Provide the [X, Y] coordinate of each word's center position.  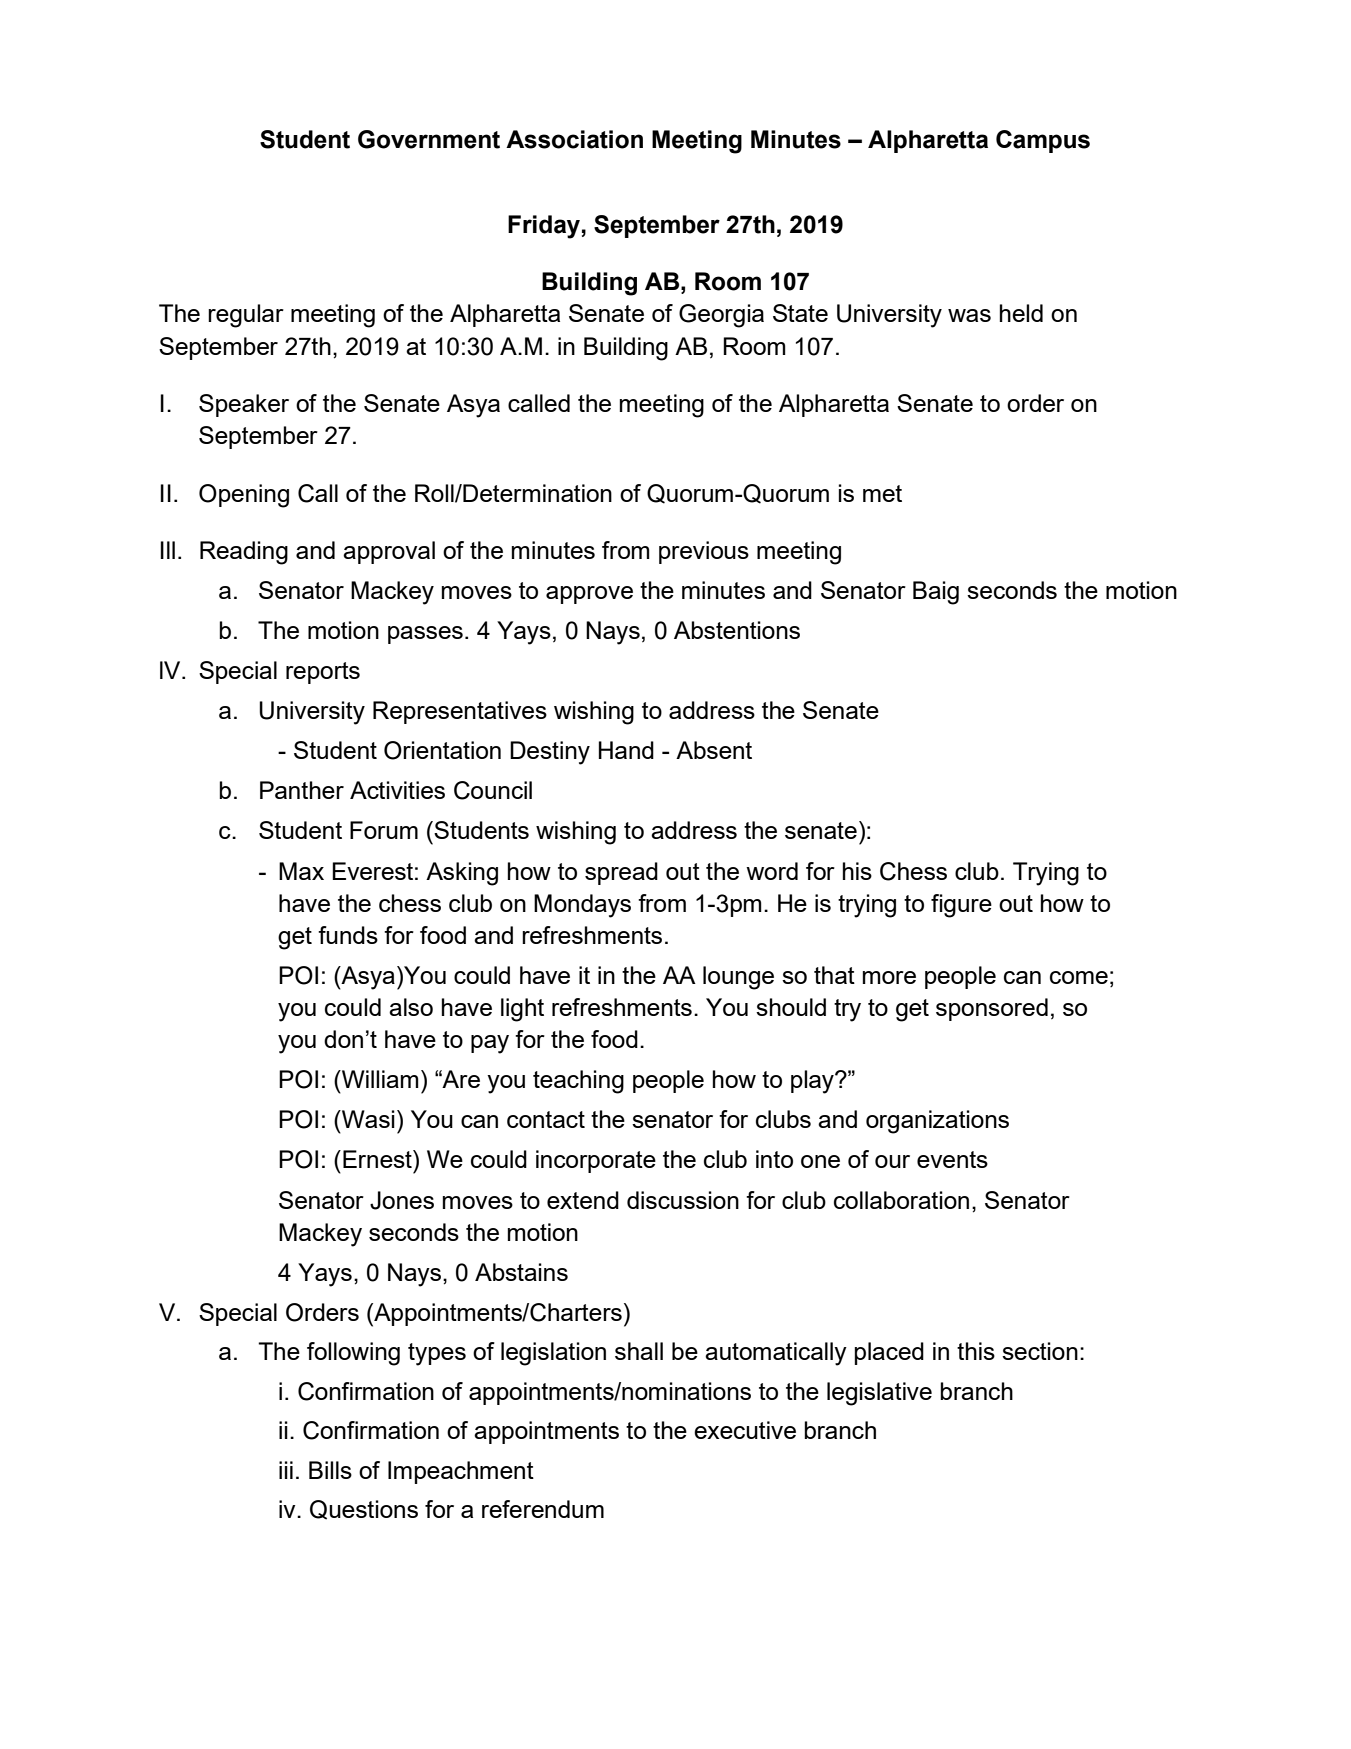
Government [429, 139]
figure [961, 906]
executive [745, 1430]
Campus [1043, 141]
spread [621, 873]
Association [574, 139]
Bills [330, 1470]
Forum [384, 830]
